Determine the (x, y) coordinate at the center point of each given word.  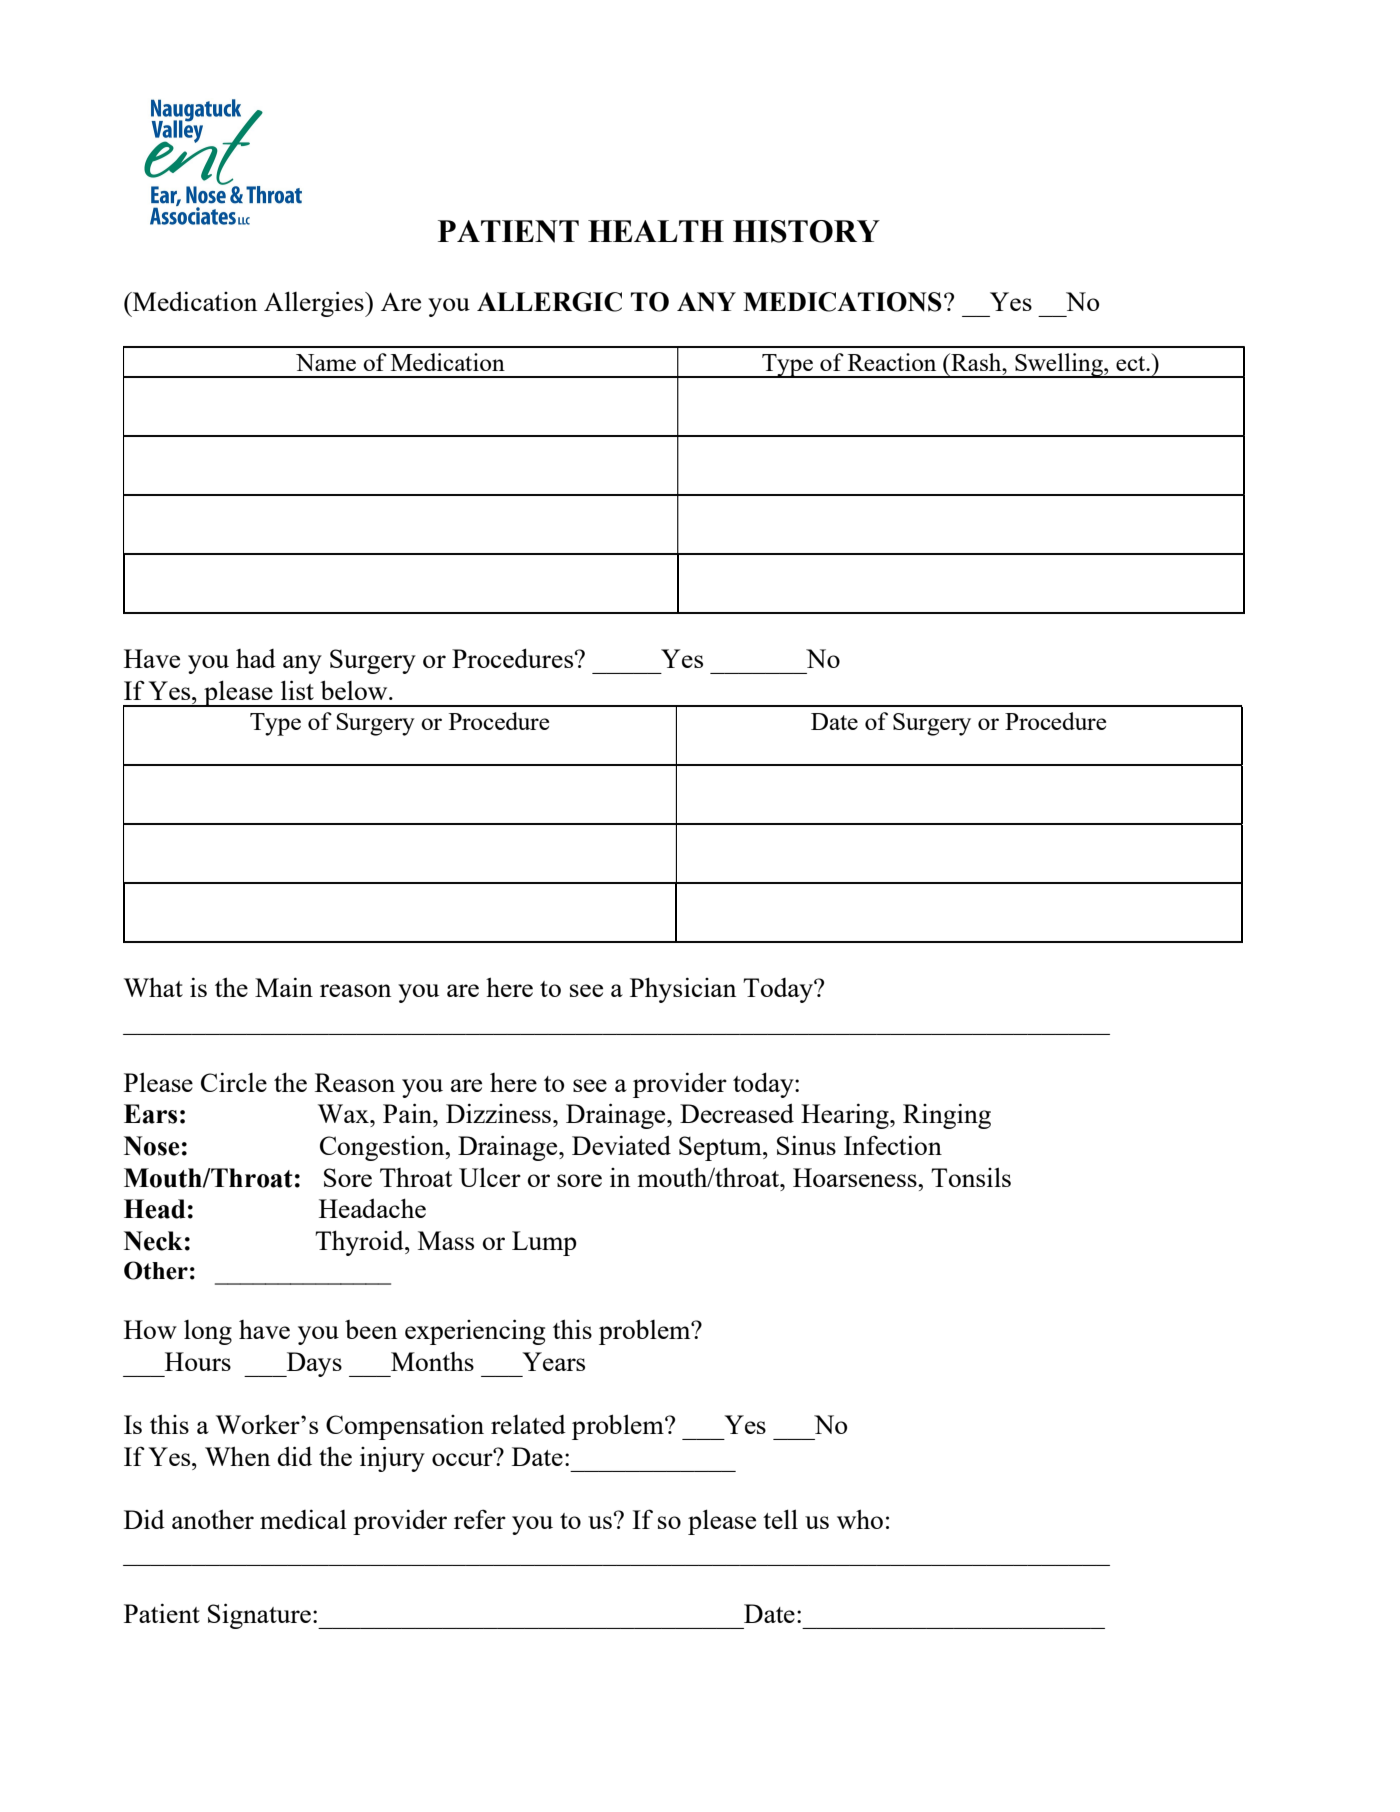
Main (284, 987)
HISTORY (806, 231)
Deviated (621, 1145)
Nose (152, 1146)
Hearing (846, 1116)
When (237, 1456)
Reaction (892, 362)
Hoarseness (856, 1177)
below (355, 690)
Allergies (315, 304)
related (528, 1424)
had (256, 658)
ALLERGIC (549, 302)
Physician (683, 990)
